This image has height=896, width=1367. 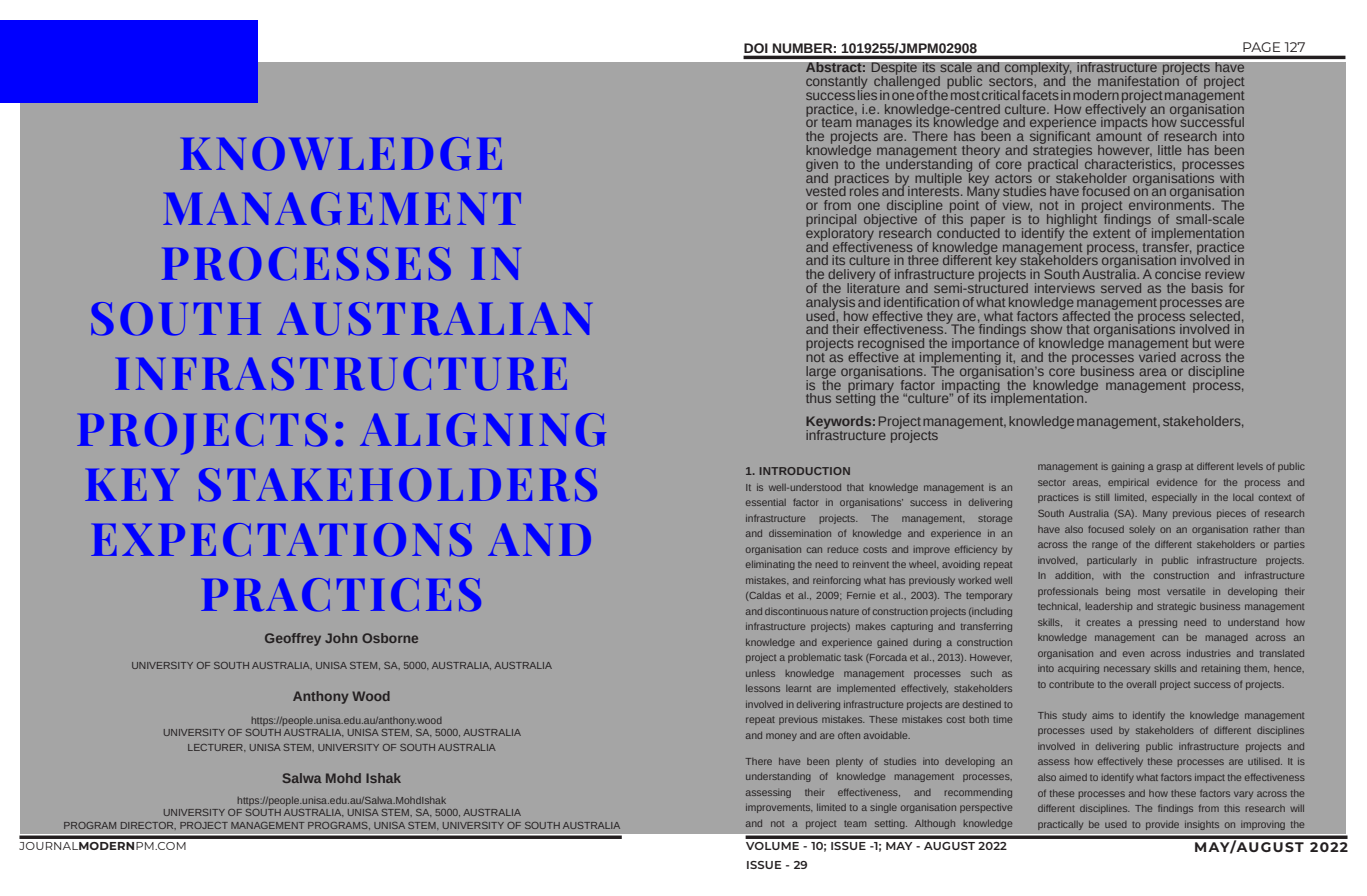 What do you see at coordinates (883, 808) in the image?
I see `single` at bounding box center [883, 808].
